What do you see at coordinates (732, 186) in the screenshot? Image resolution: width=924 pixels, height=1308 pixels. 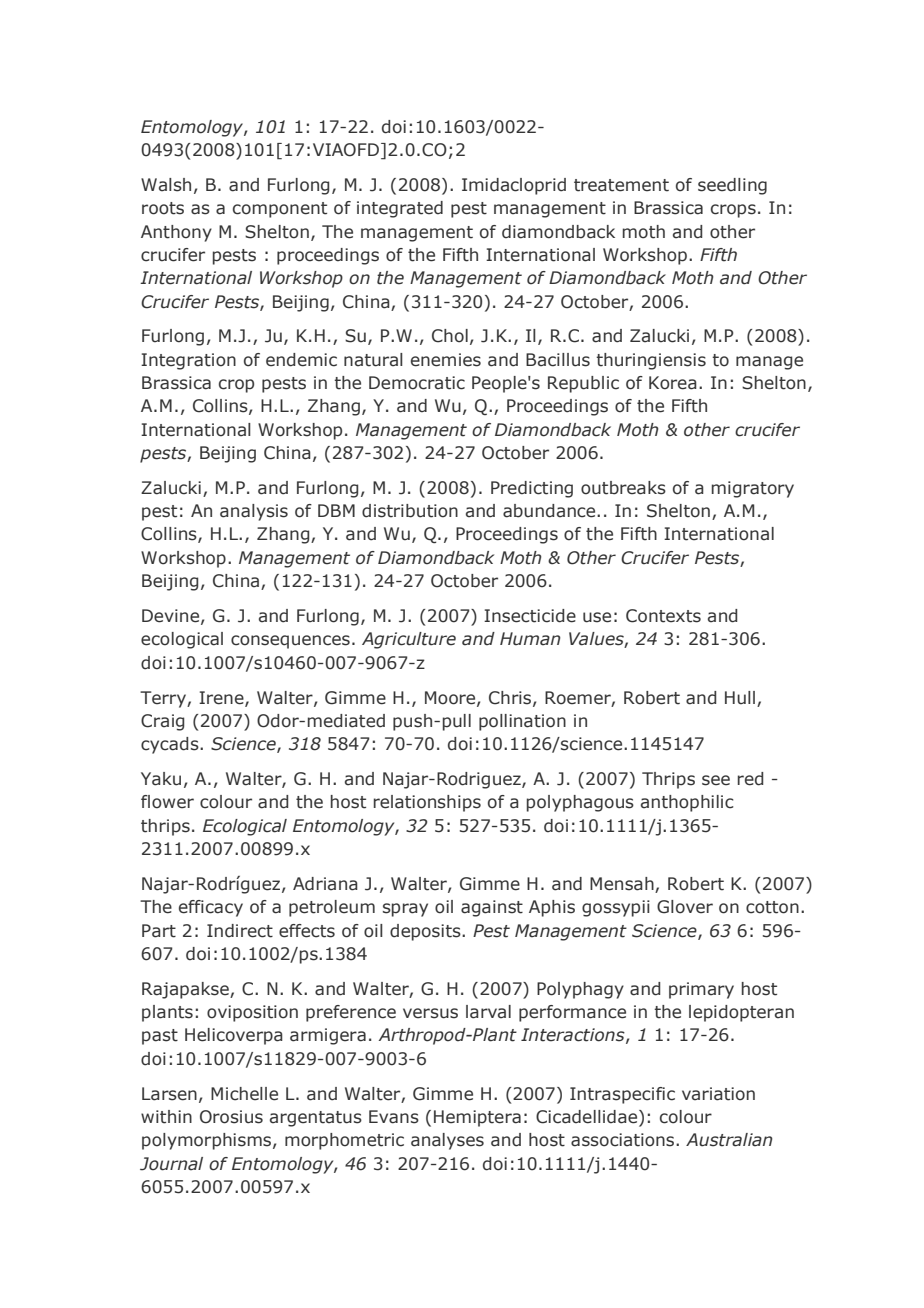 I see `seedling` at bounding box center [732, 186].
